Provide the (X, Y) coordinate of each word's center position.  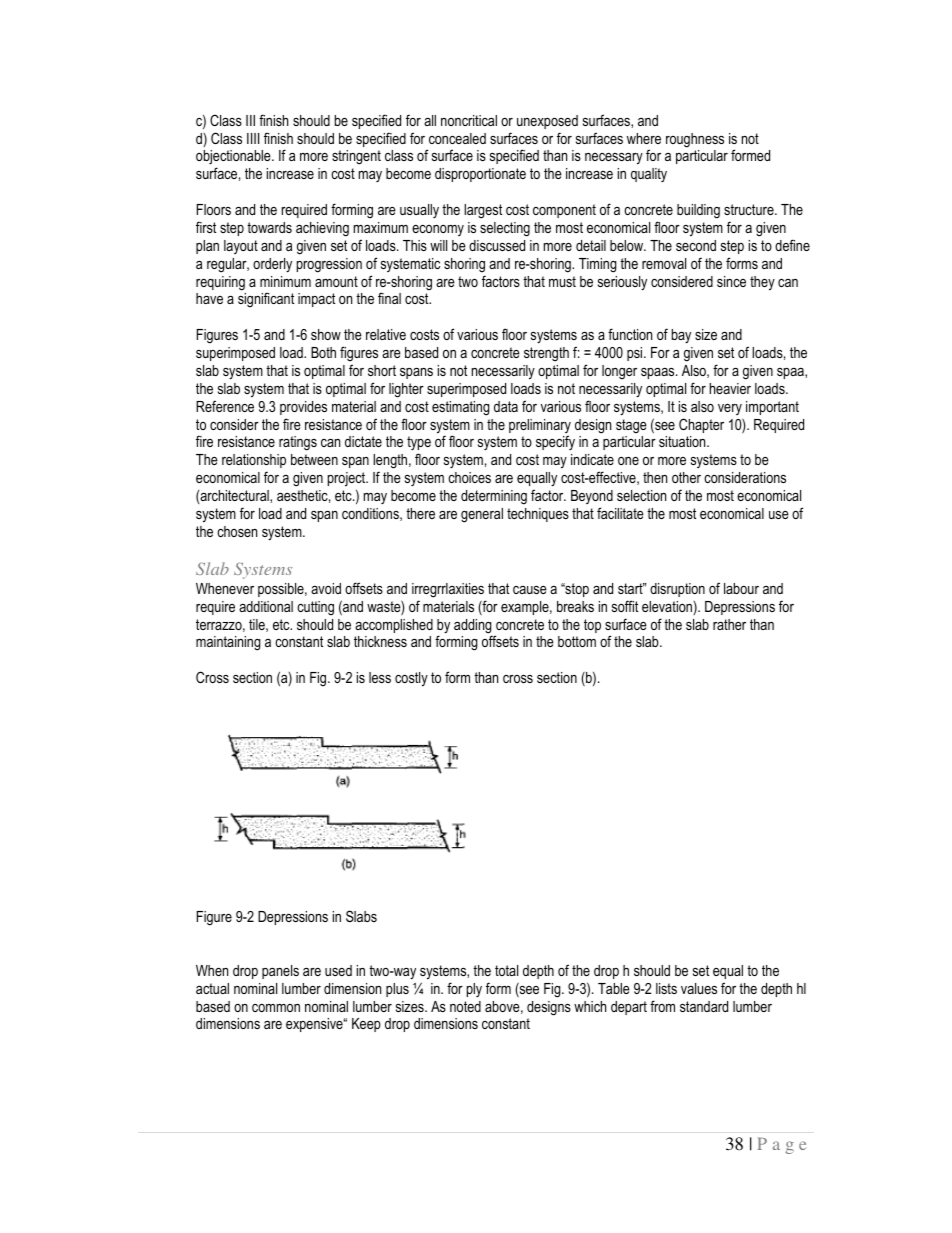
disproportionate (480, 175)
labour (741, 588)
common (276, 1008)
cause (530, 590)
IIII (253, 138)
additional (266, 606)
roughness (695, 140)
